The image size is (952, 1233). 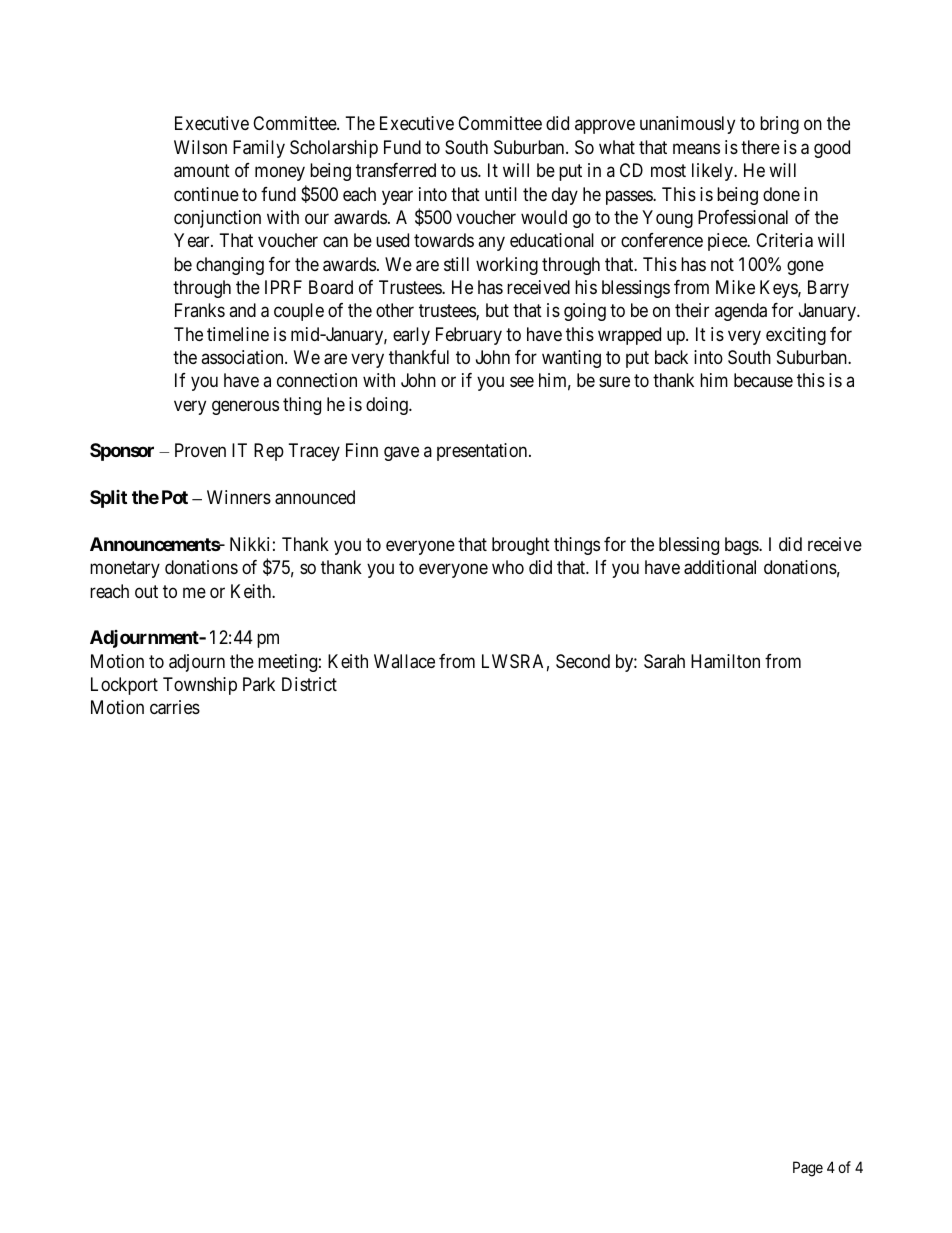 What do you see at coordinates (175, 707) in the document?
I see `carries` at bounding box center [175, 707].
